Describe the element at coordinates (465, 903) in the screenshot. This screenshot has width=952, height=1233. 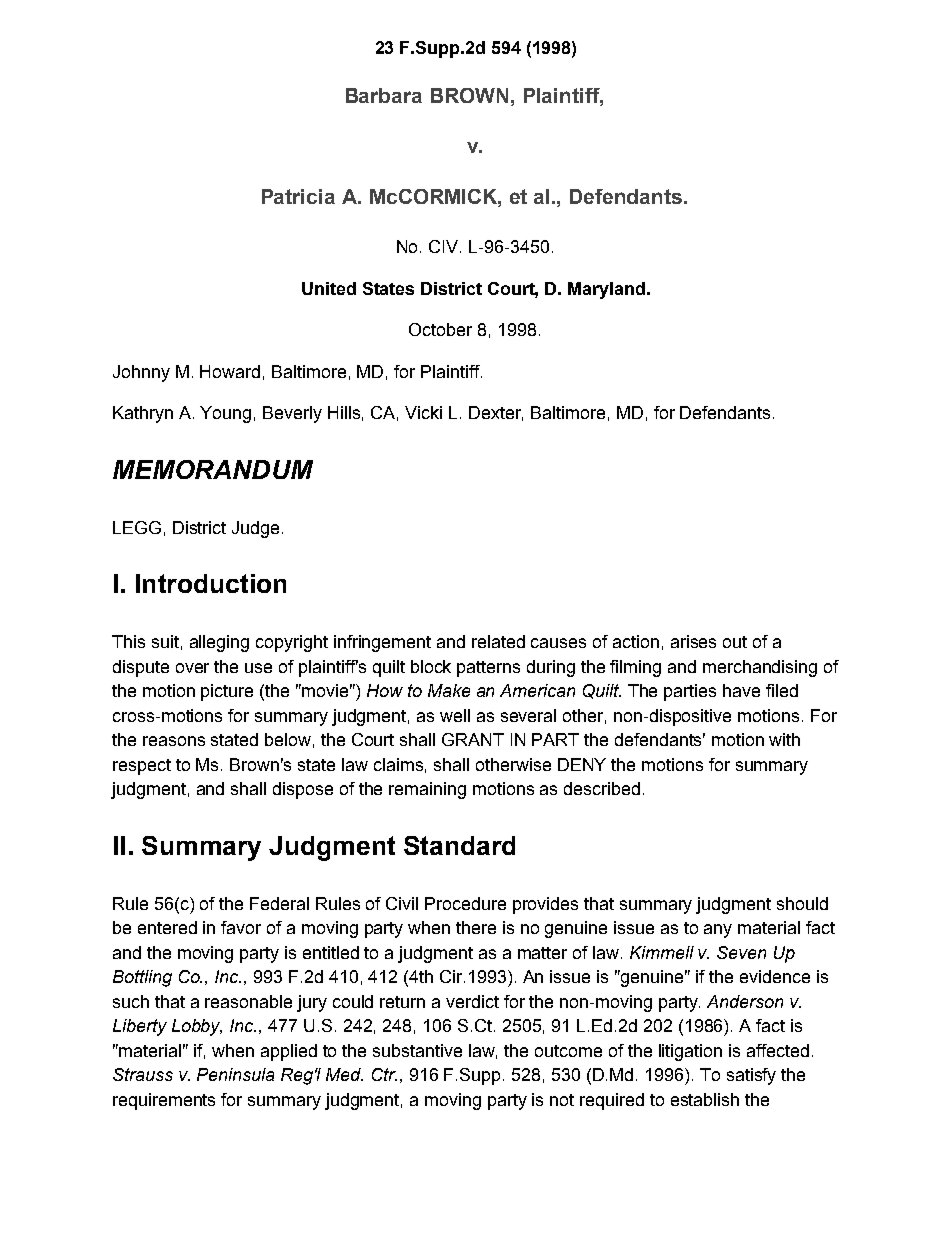
I see `Procedure` at that location.
